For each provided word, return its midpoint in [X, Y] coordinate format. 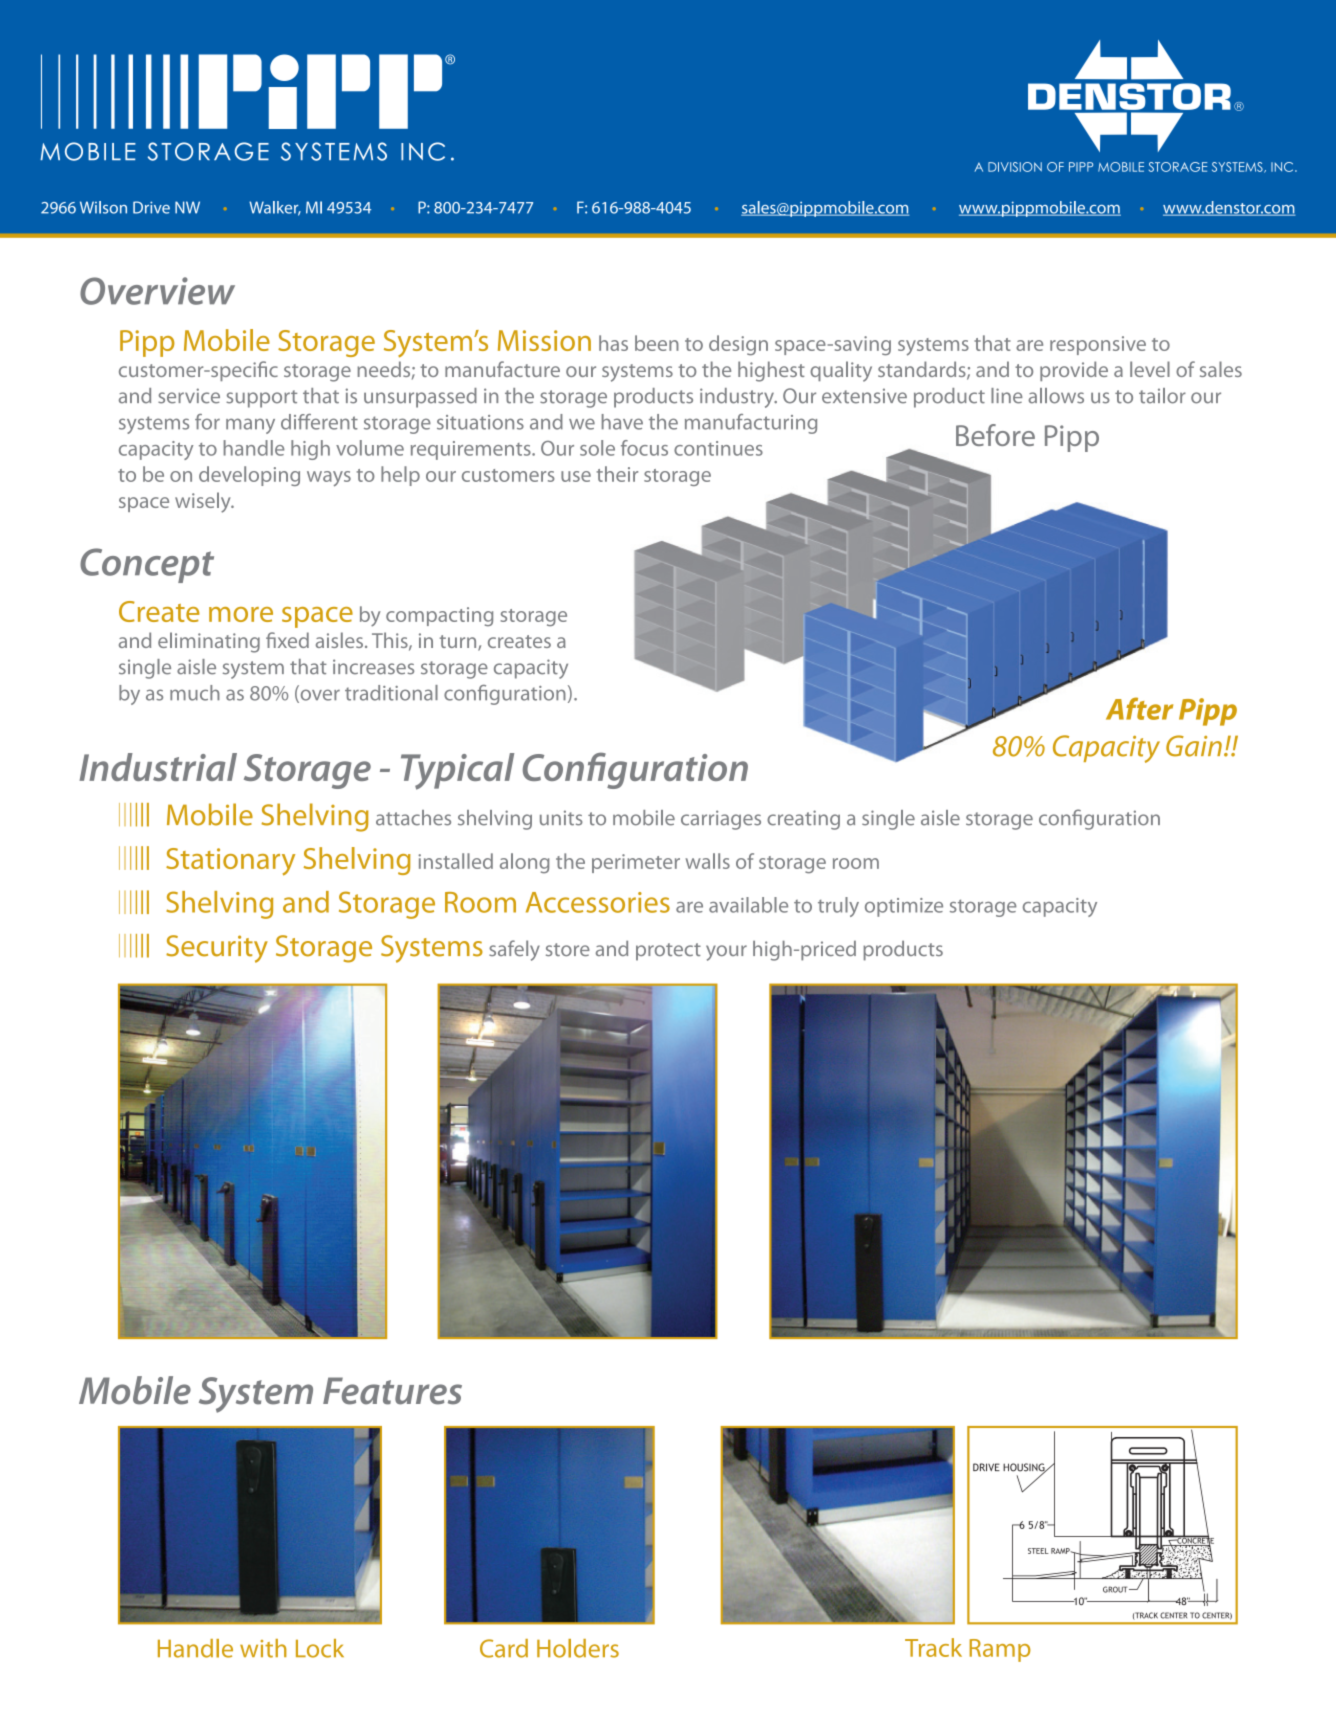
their [617, 474]
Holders [578, 1648]
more [241, 614]
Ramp [1000, 1650]
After [1139, 708]
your [726, 953]
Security [217, 949]
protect [668, 952]
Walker [275, 208]
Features [392, 1391]
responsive [1098, 345]
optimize [904, 907]
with [263, 1648]
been [657, 343]
